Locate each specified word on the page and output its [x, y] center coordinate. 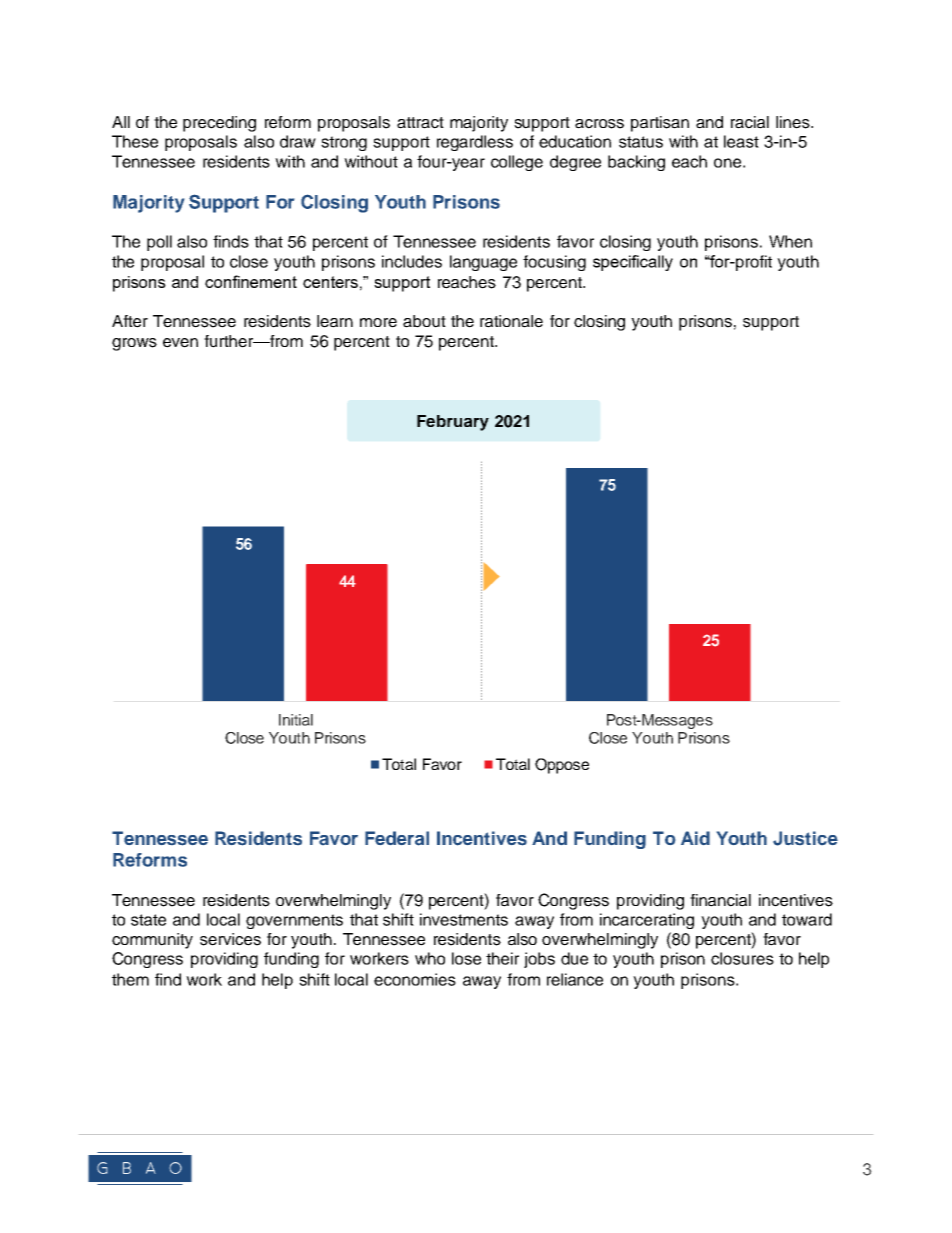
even [180, 343]
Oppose [562, 766]
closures [742, 958]
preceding [219, 124]
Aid [695, 838]
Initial [296, 720]
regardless [475, 143]
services [230, 939]
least [741, 141]
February [453, 423]
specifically [633, 263]
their [502, 958]
